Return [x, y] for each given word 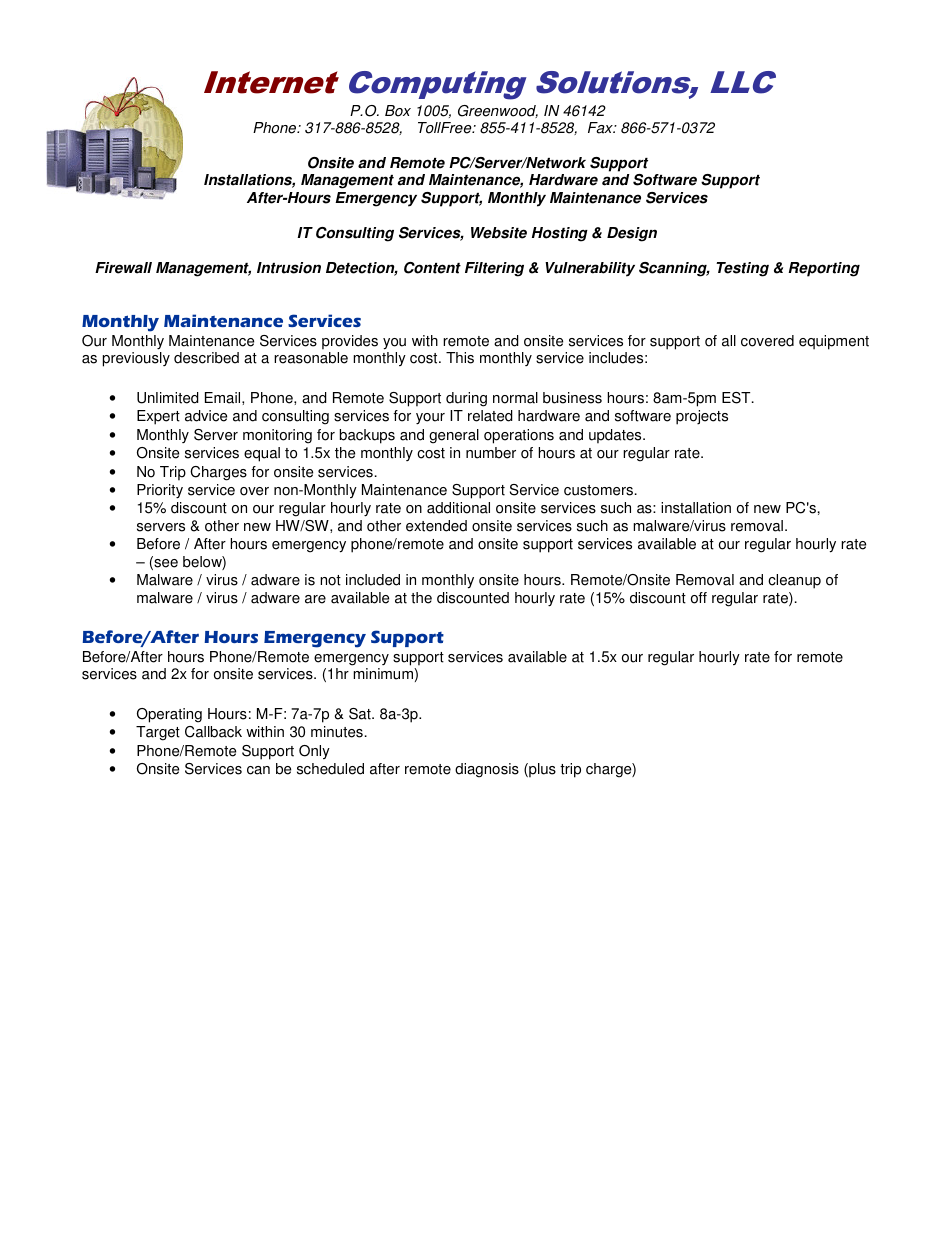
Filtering [494, 269]
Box [398, 111]
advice [206, 416]
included [373, 580]
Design [632, 234]
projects [702, 417]
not [330, 580]
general [454, 436]
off [699, 598]
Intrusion [289, 268]
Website [499, 233]
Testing [742, 269]
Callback [213, 732]
